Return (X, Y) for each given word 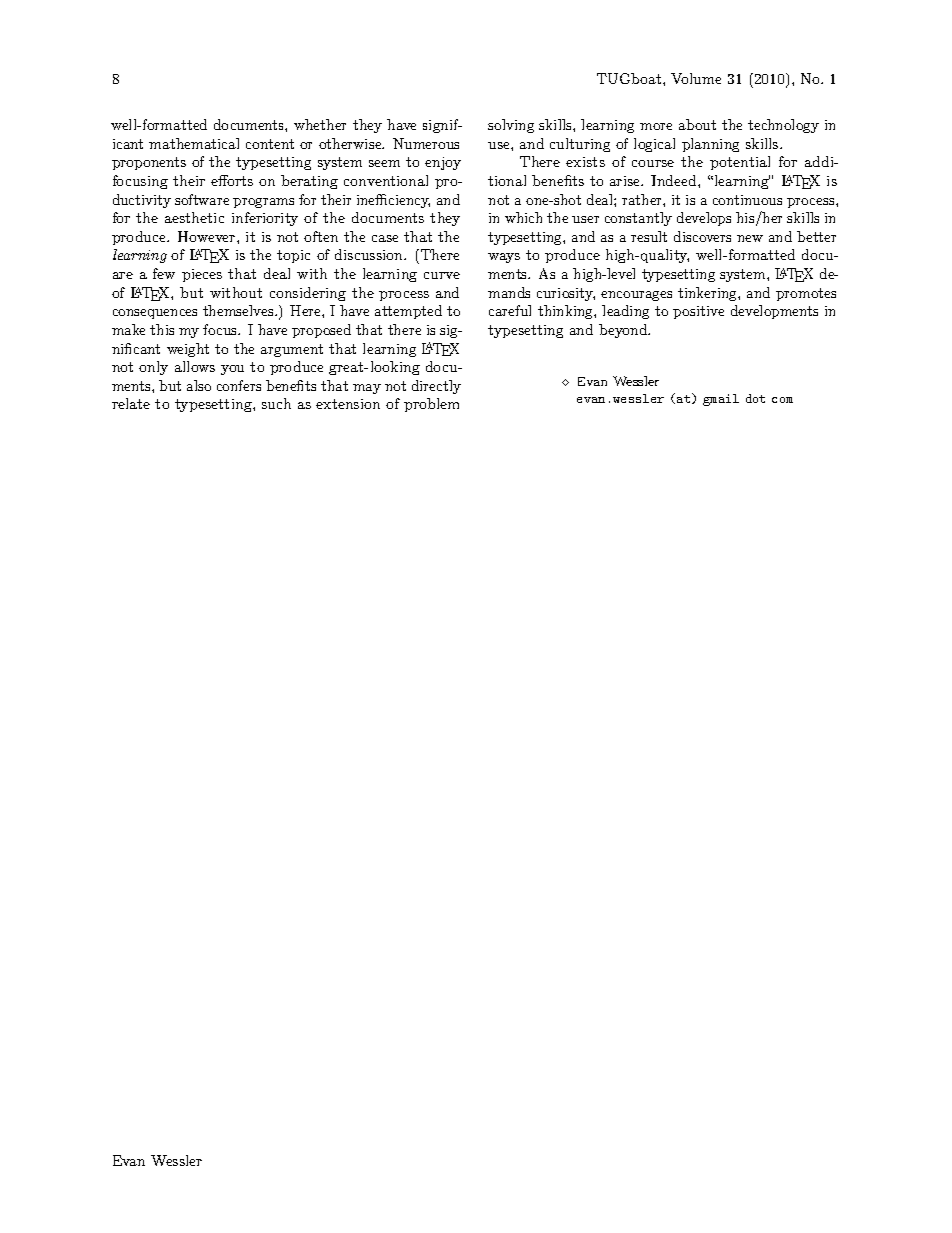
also (199, 385)
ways (504, 258)
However (208, 236)
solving (511, 126)
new (750, 238)
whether (320, 124)
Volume (696, 78)
